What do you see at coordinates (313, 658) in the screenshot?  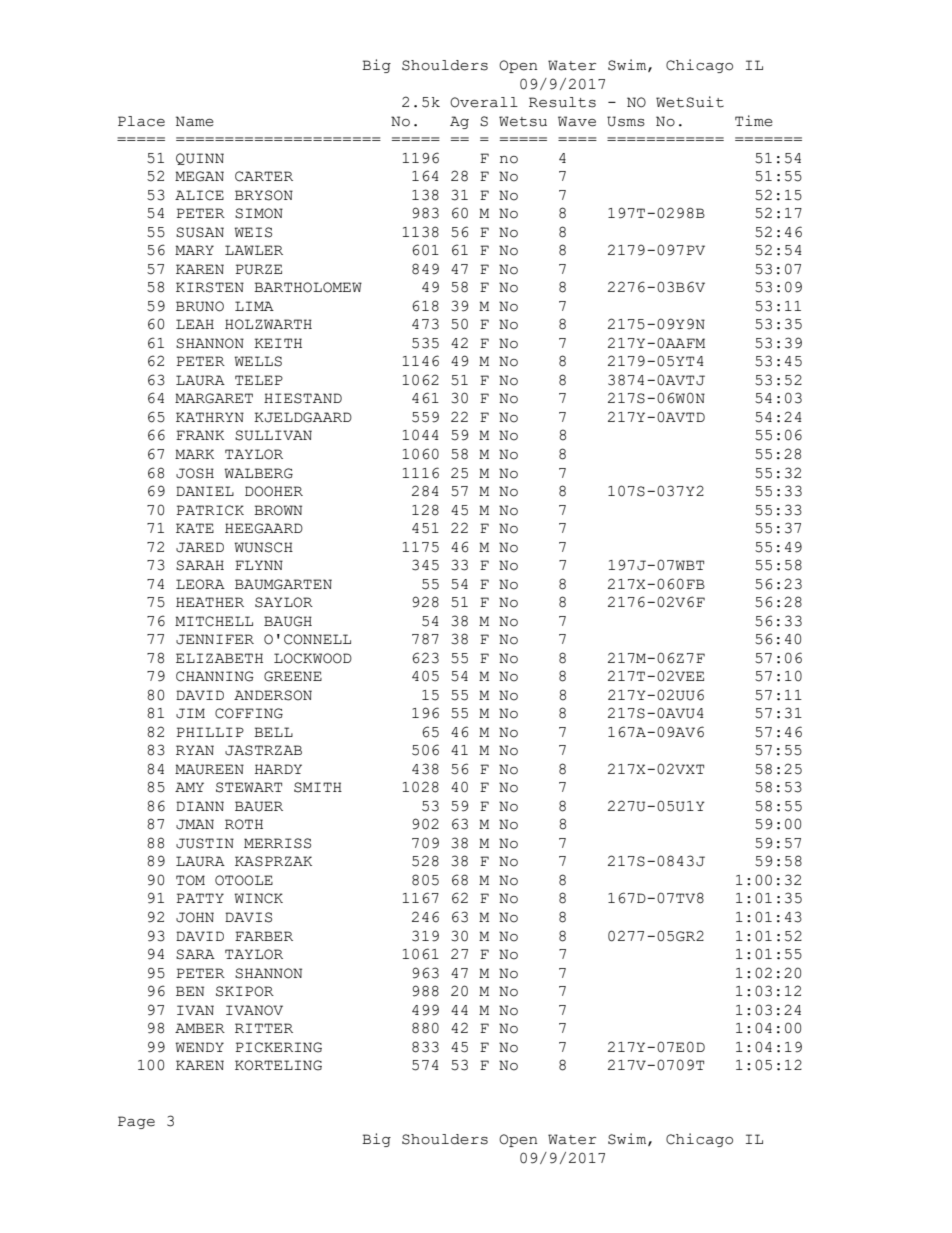 I see `LOCKWOOD` at bounding box center [313, 658].
